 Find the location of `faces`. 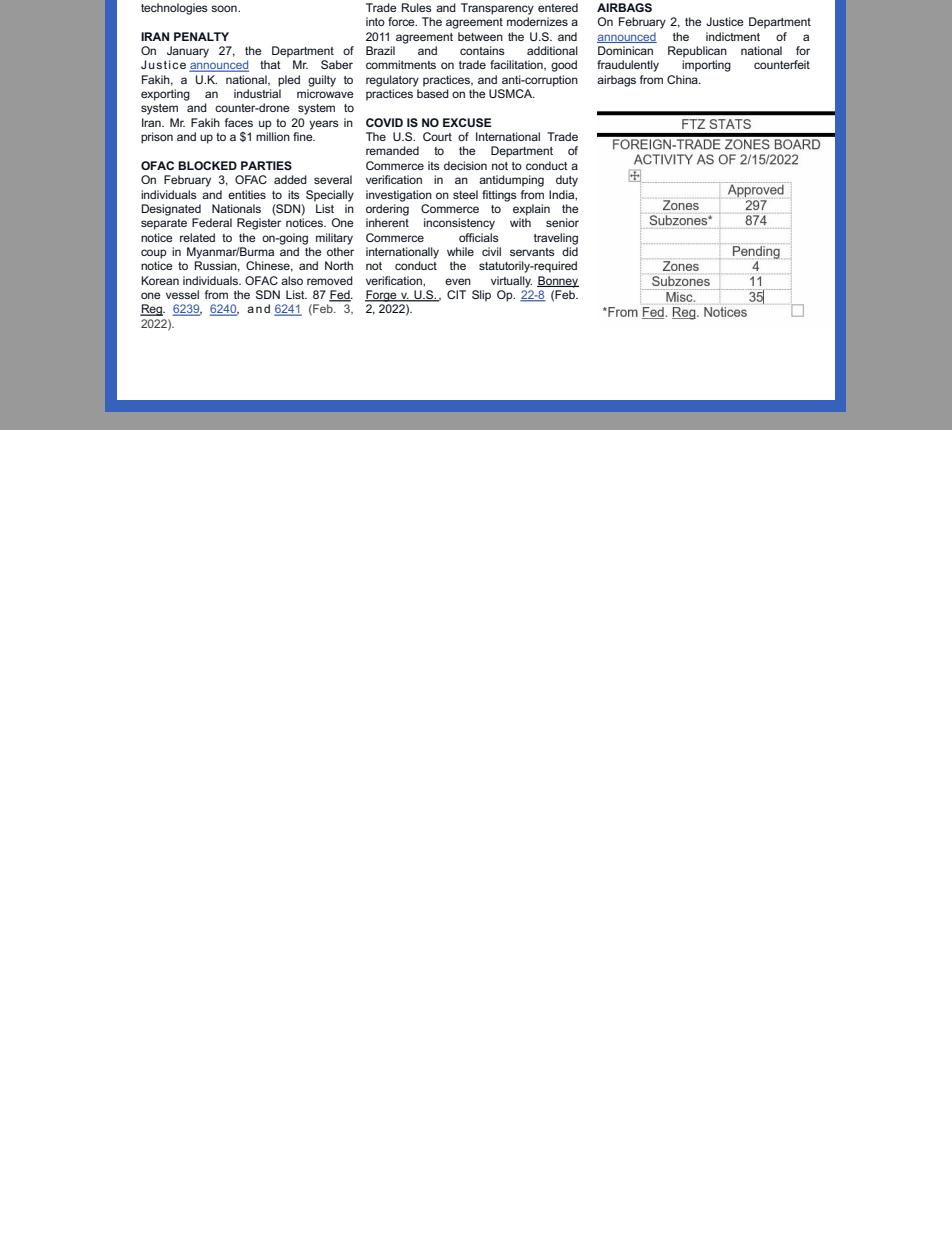

faces is located at coordinates (239, 122).
